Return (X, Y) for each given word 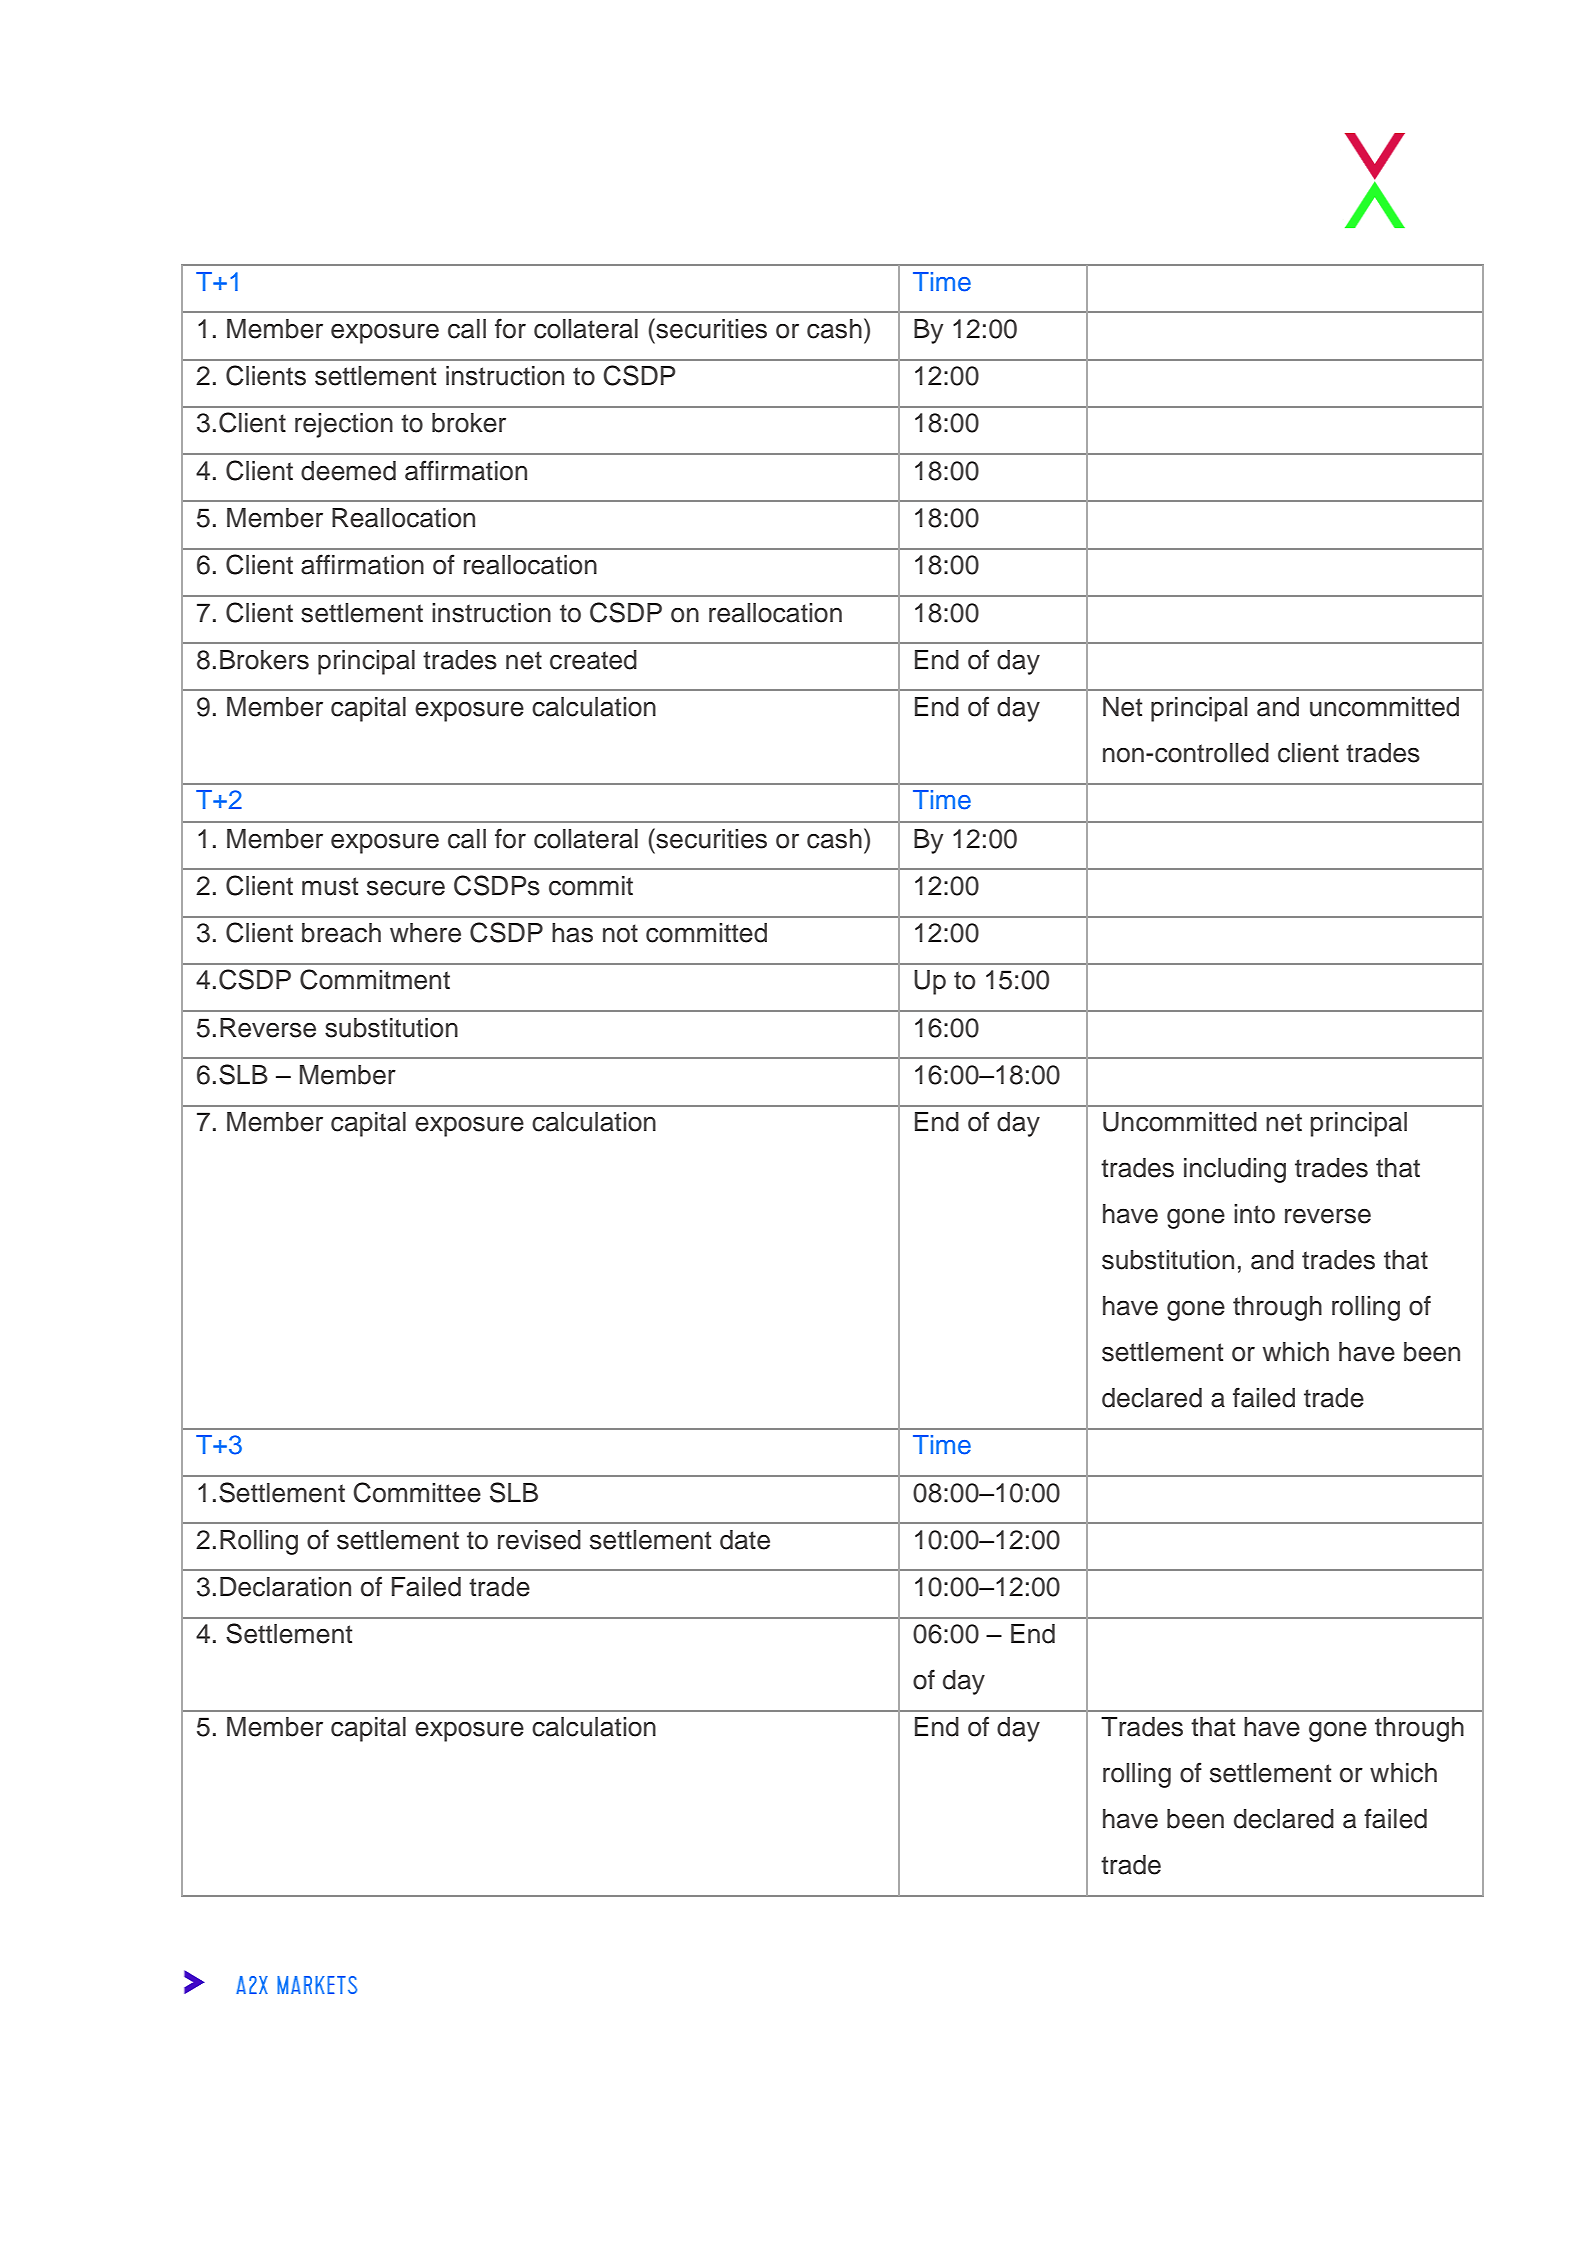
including (1235, 1170)
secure (406, 888)
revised (539, 1540)
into (1254, 1214)
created (593, 660)
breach (341, 933)
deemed (348, 471)
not (620, 933)
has (572, 933)
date (745, 1540)
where (425, 933)
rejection (344, 425)
